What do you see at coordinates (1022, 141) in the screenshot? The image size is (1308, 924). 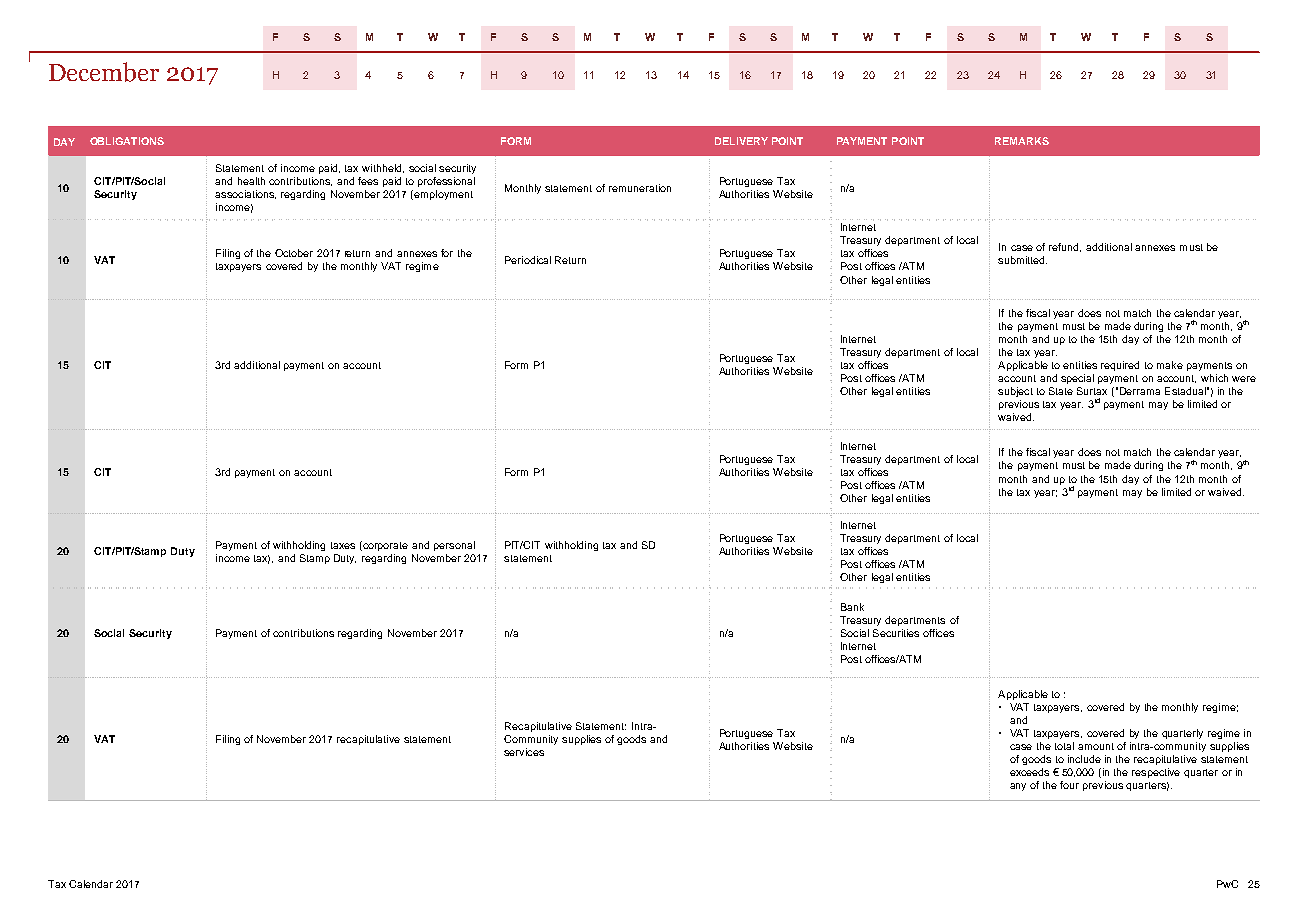 I see `REMARKS` at bounding box center [1022, 141].
